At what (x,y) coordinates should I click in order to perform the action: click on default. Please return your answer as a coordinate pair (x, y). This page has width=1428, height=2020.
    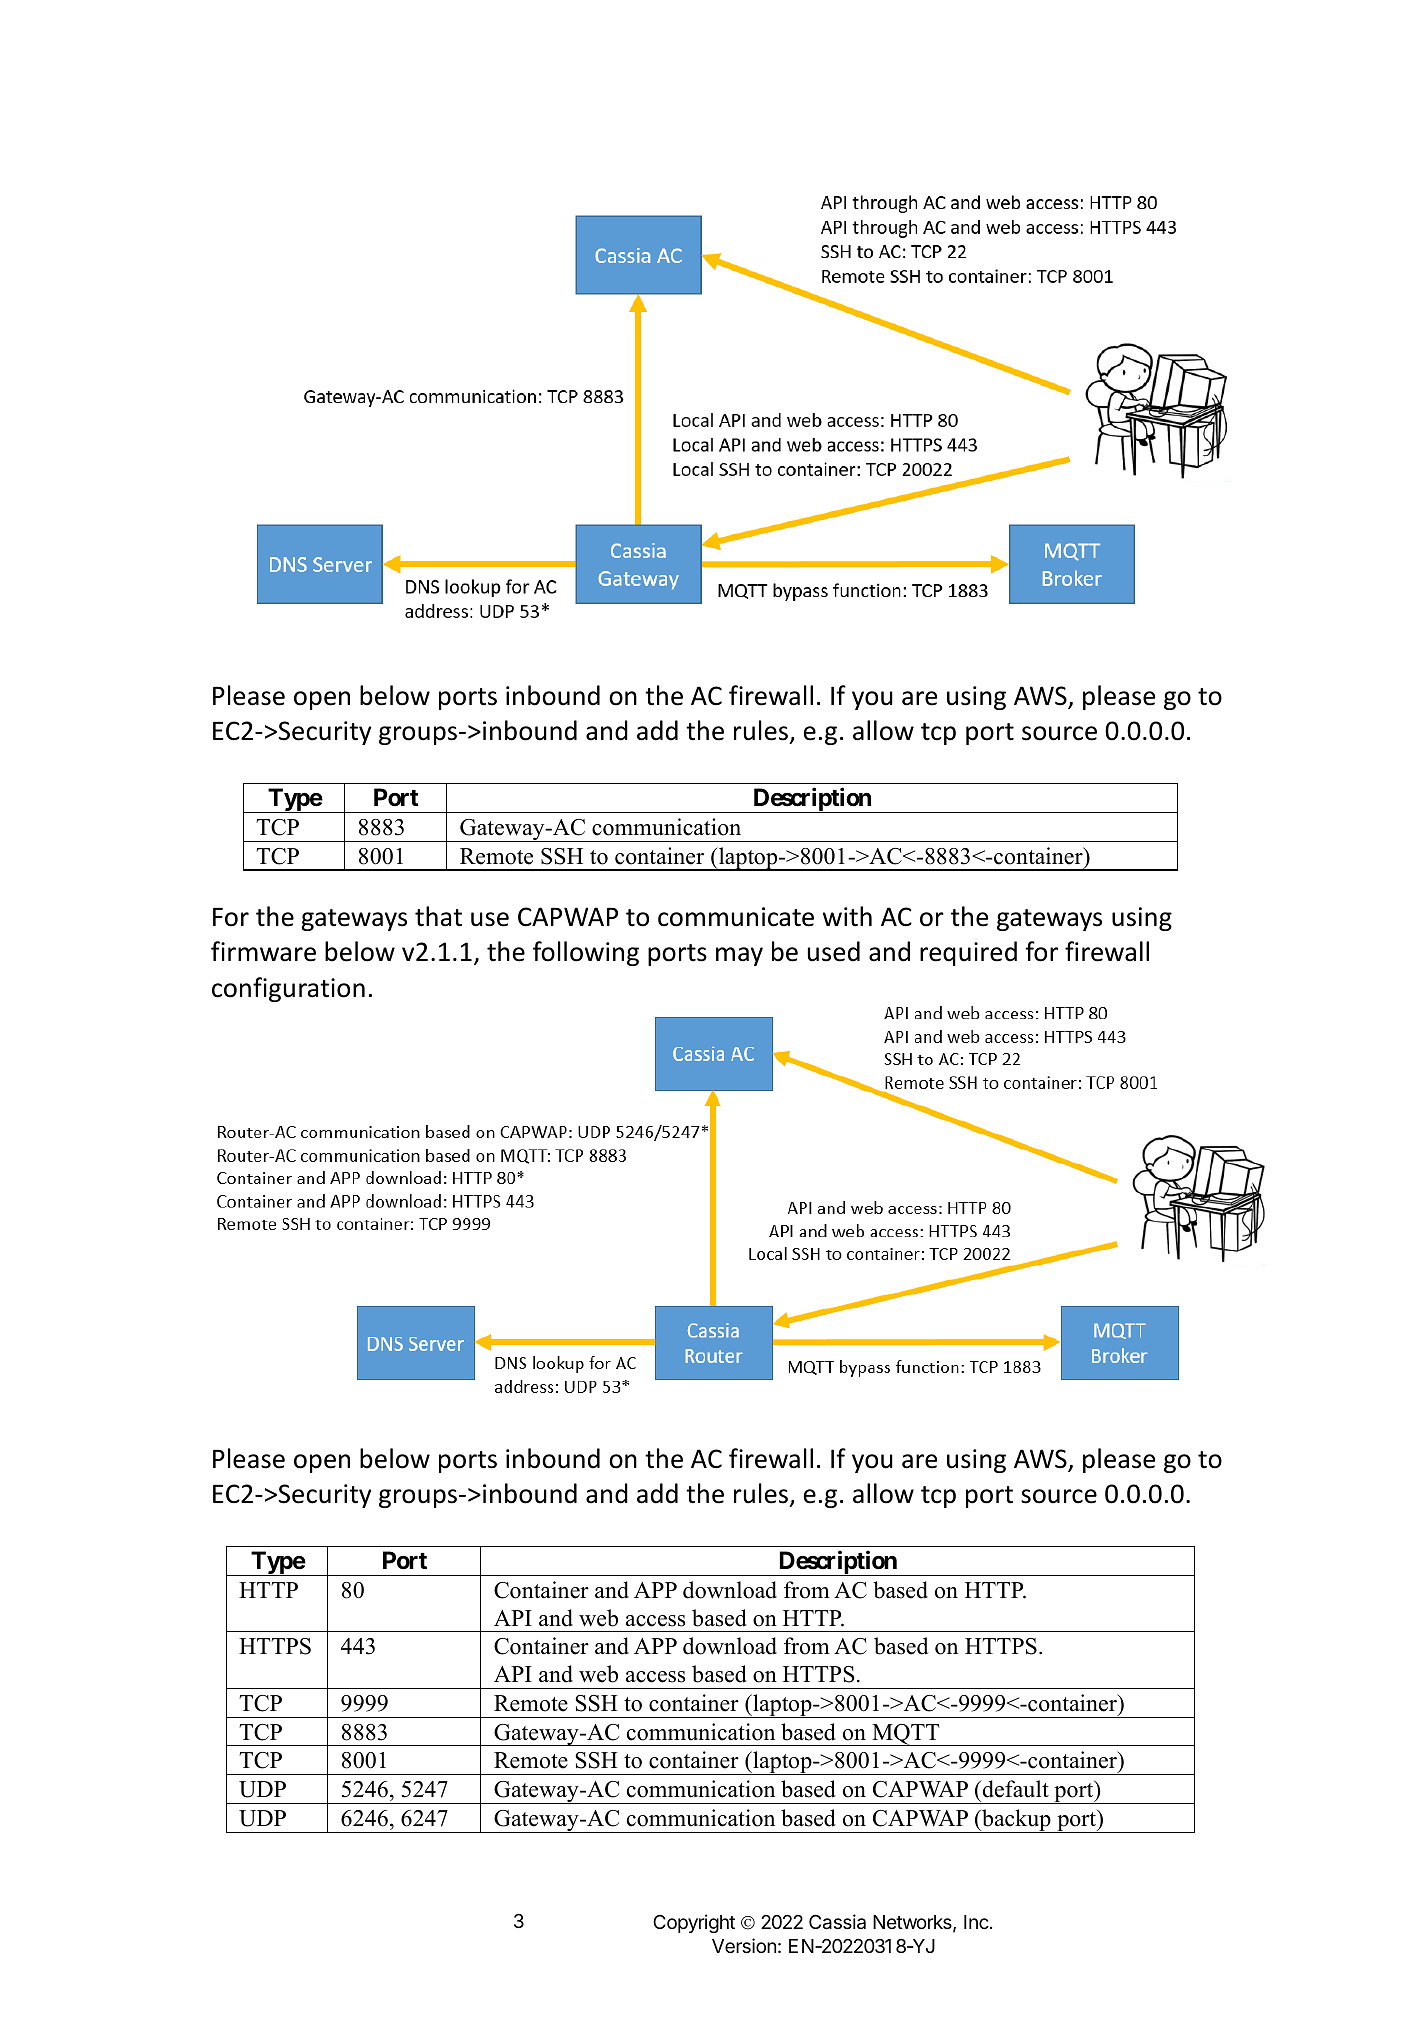
    Looking at the image, I should click on (1014, 1789).
